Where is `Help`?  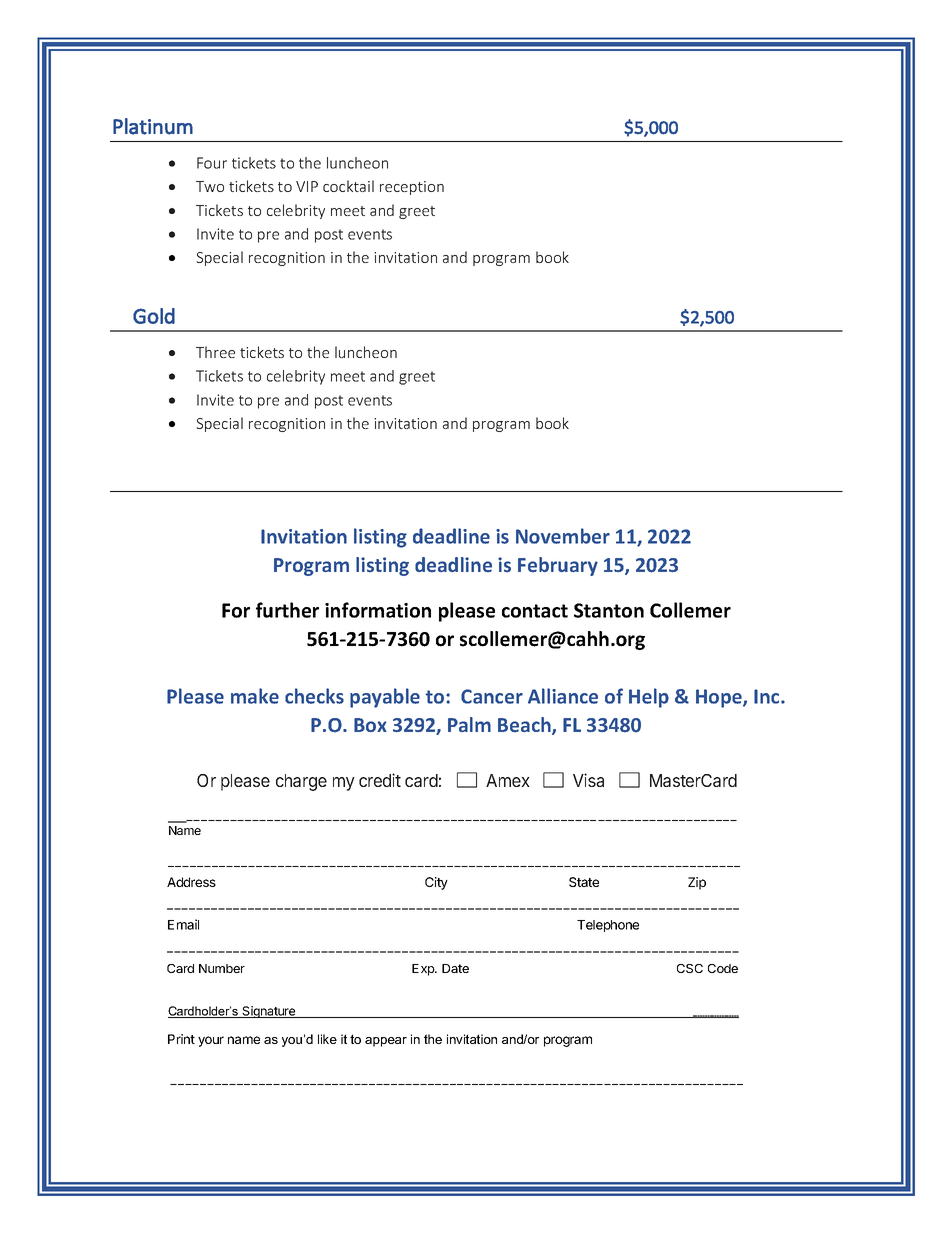 Help is located at coordinates (649, 698).
